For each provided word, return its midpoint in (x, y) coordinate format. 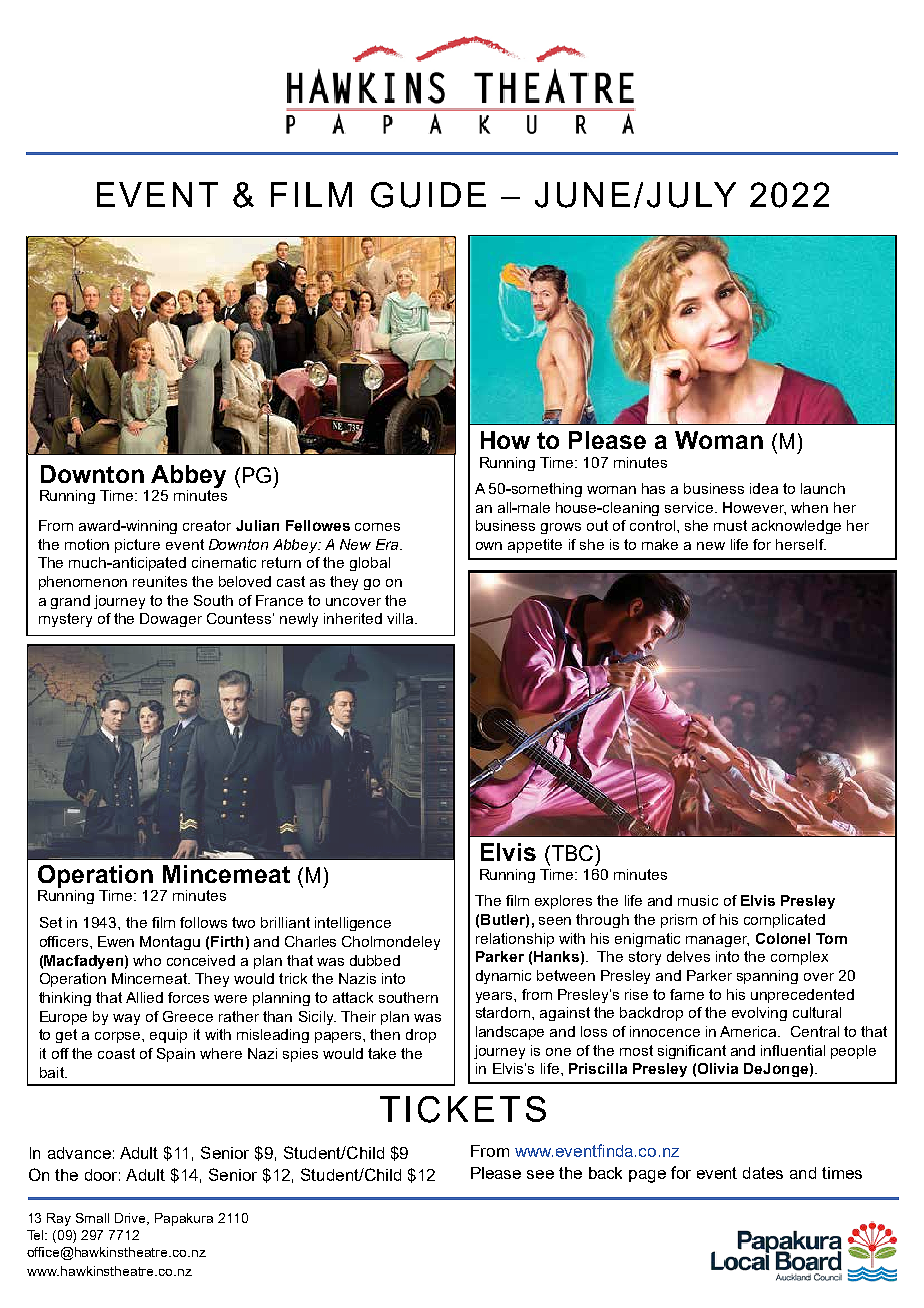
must (730, 525)
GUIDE (428, 195)
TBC (571, 853)
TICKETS (463, 1109)
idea (764, 488)
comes (377, 527)
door (102, 1175)
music (698, 900)
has (653, 488)
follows (203, 922)
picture (137, 546)
